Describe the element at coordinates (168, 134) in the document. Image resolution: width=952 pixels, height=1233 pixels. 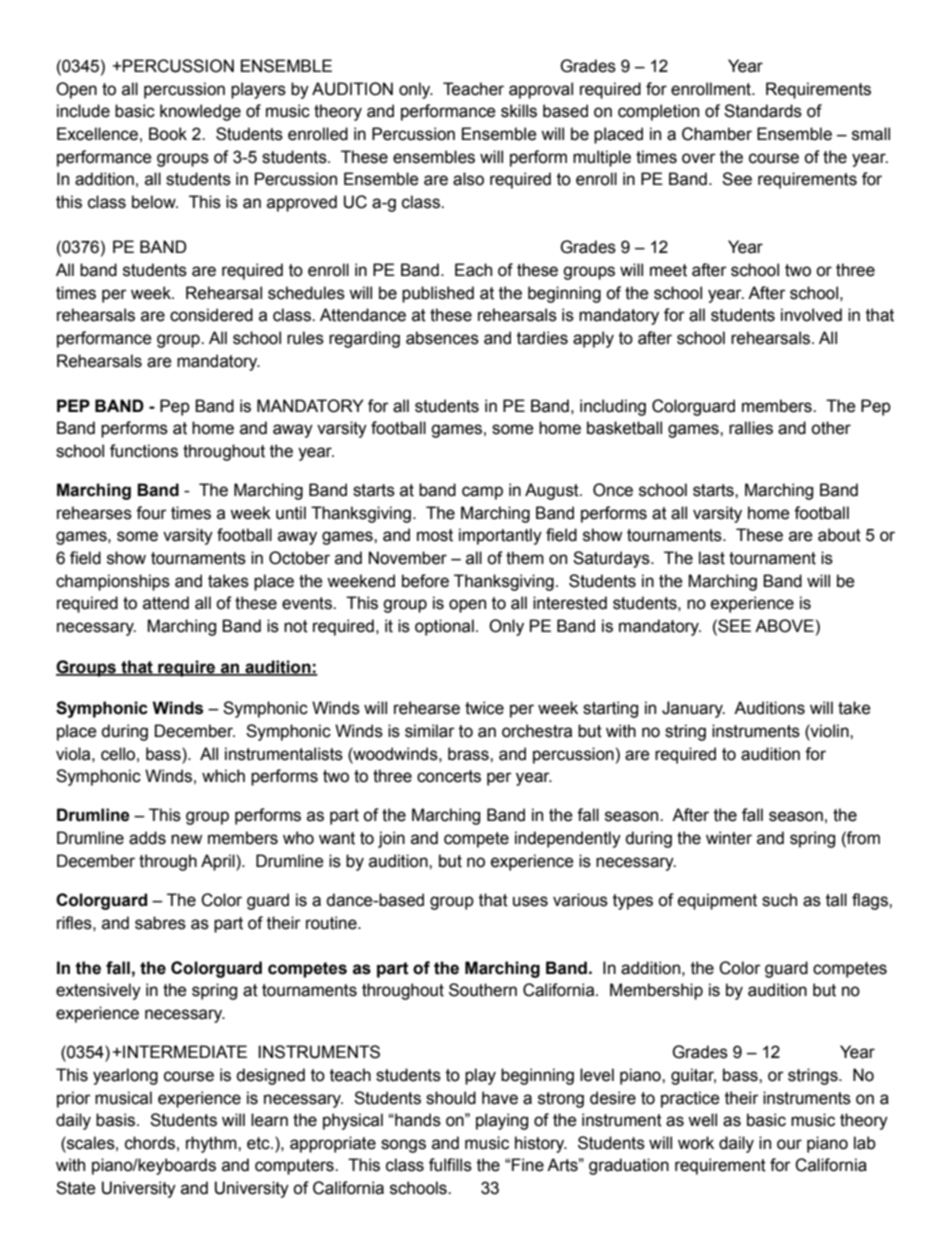
I see `Book` at that location.
